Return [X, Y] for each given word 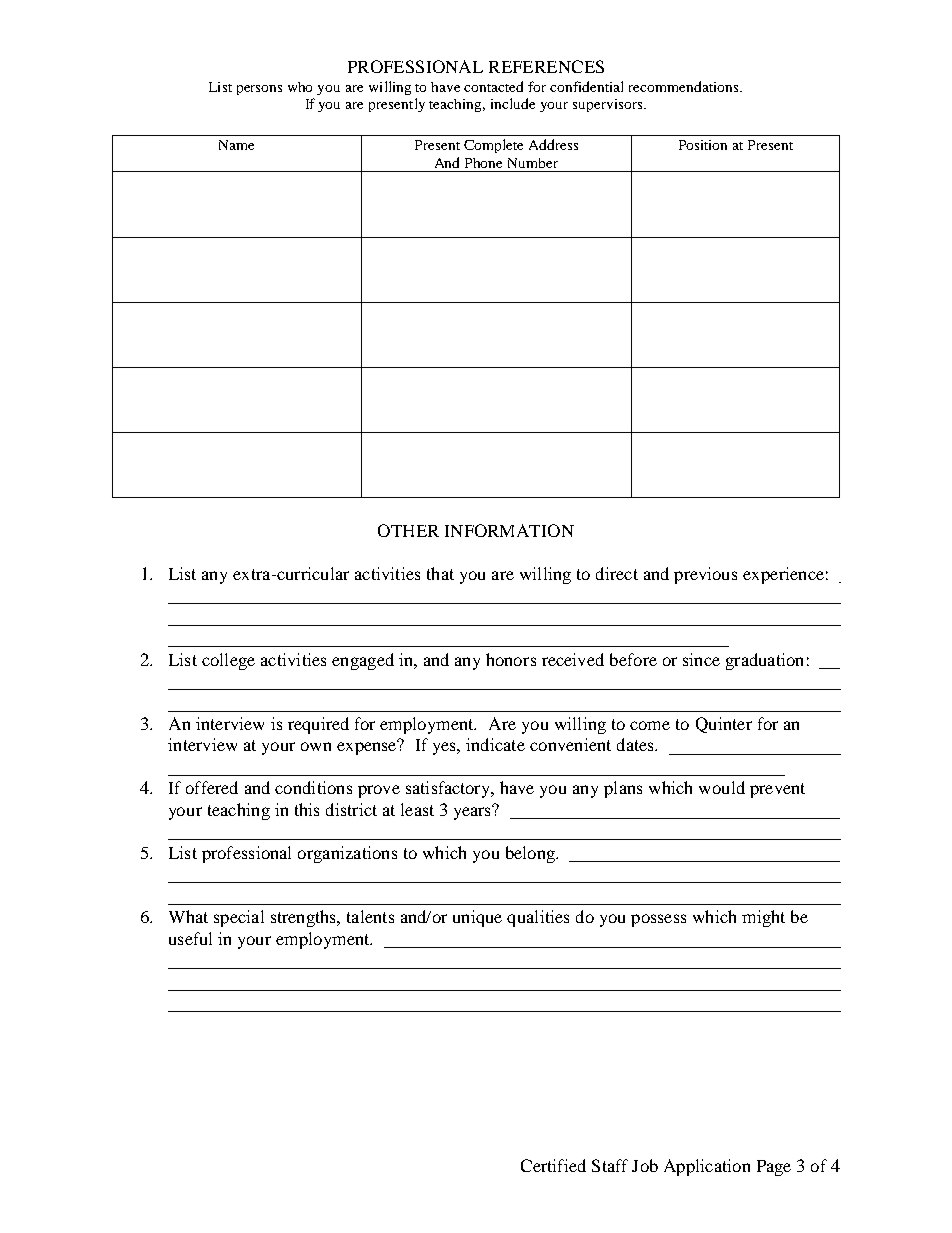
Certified [553, 1165]
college [228, 661]
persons [259, 90]
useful [190, 938]
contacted [493, 86]
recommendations [685, 86]
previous [705, 575]
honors [511, 659]
